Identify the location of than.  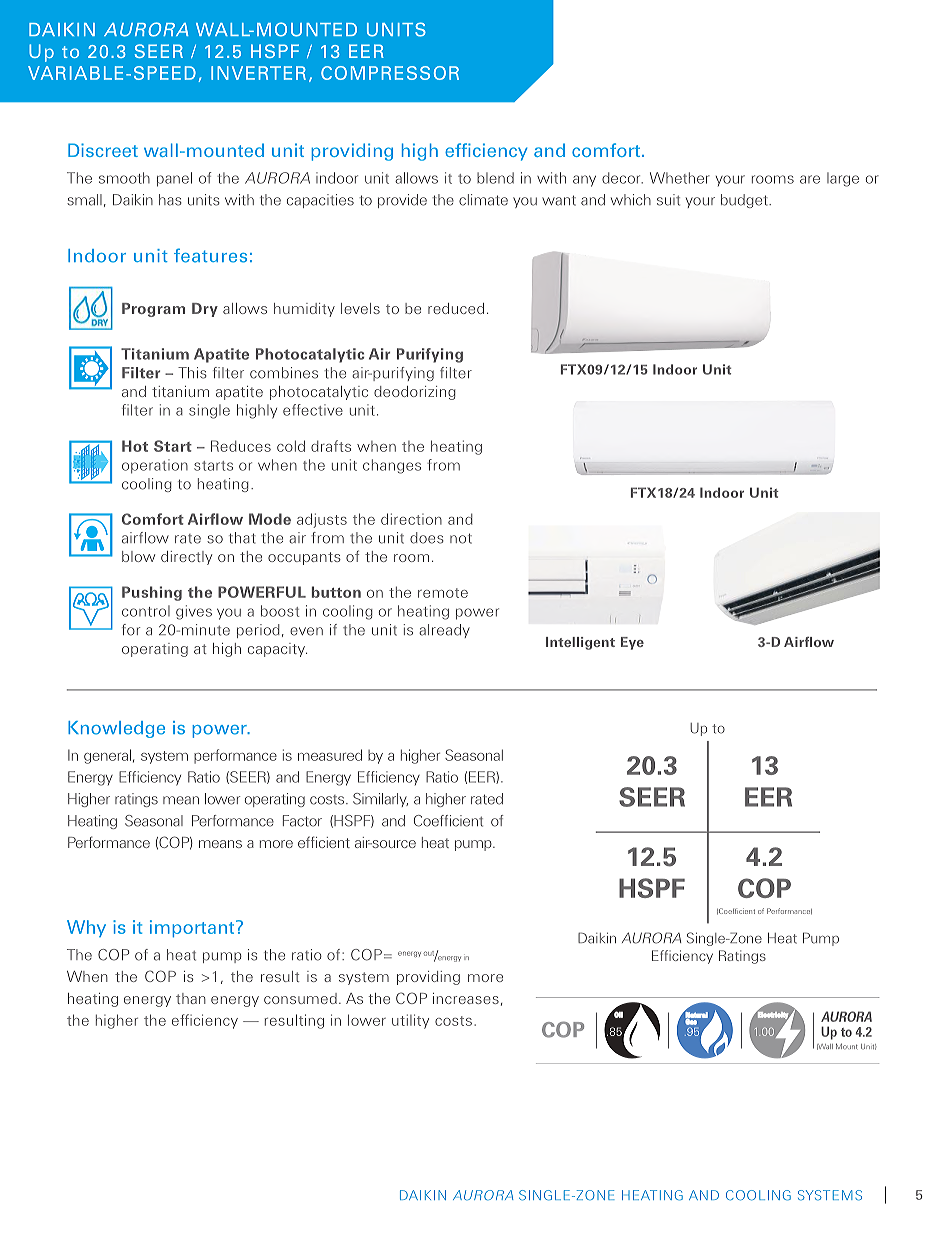
(191, 998).
